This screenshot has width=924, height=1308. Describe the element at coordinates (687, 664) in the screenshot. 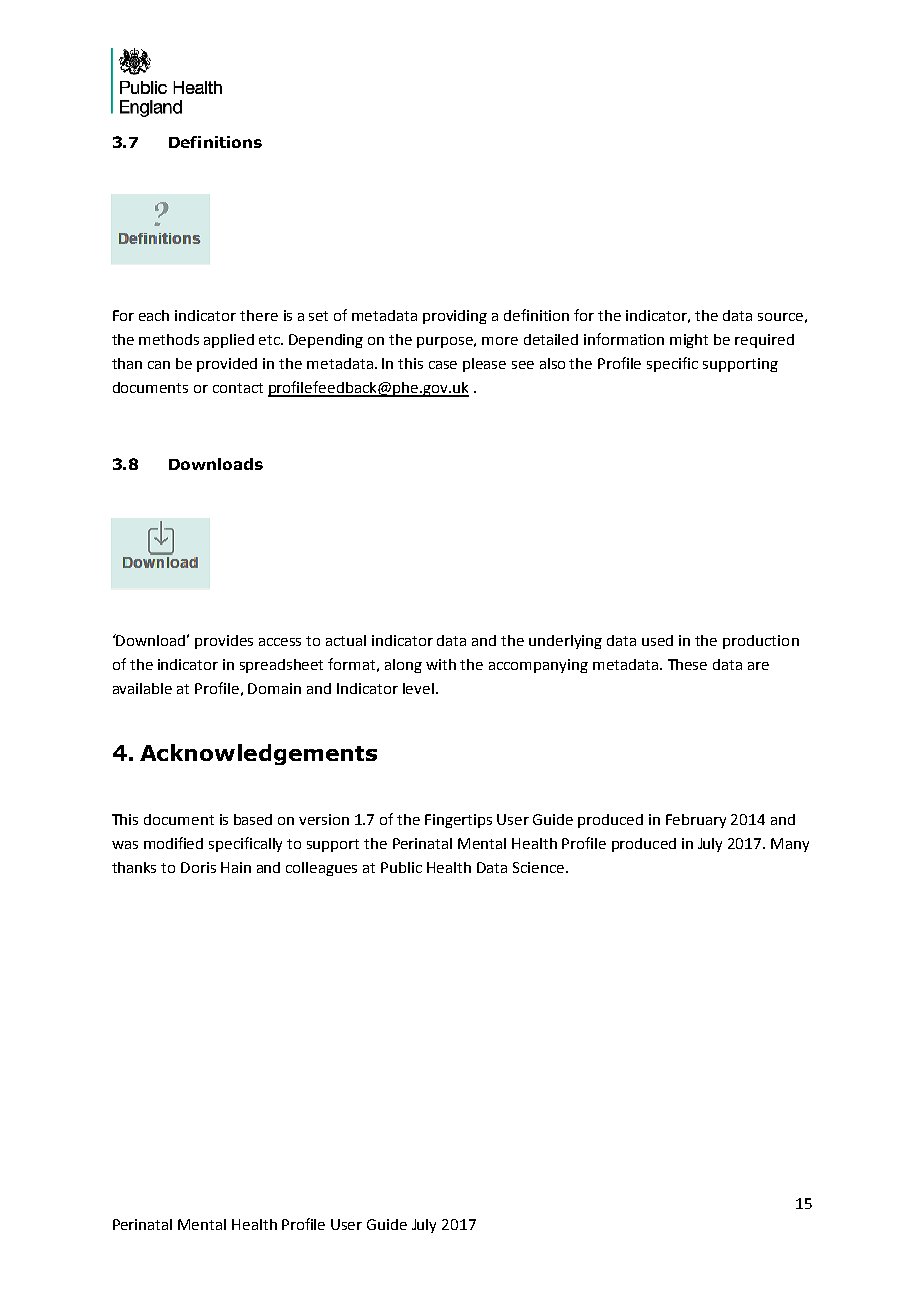

I see `These` at that location.
